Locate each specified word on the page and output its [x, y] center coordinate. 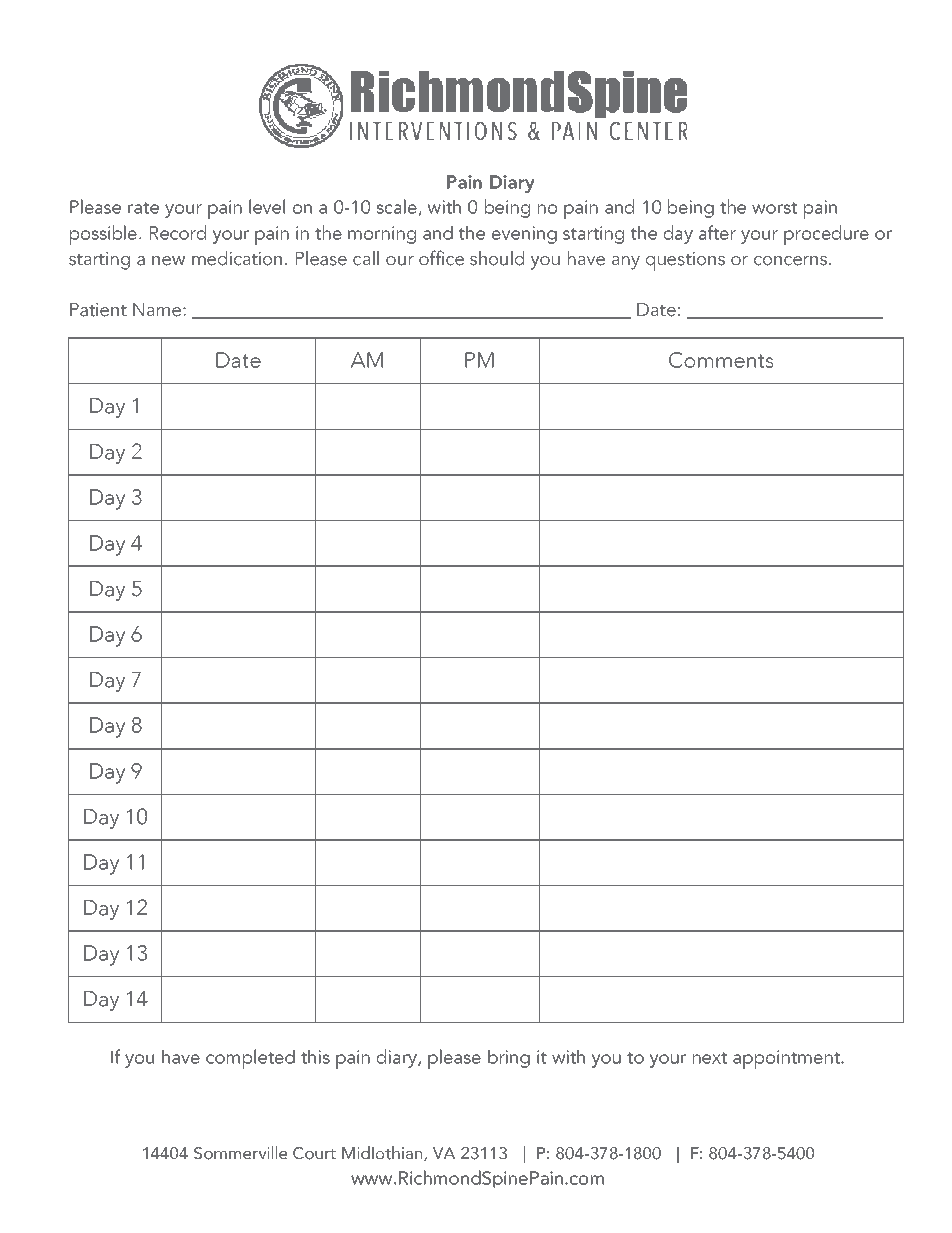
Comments [721, 360]
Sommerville [240, 1153]
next [709, 1058]
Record [178, 232]
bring [509, 1058]
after [717, 232]
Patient [98, 310]
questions [685, 261]
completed [250, 1059]
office [441, 258]
